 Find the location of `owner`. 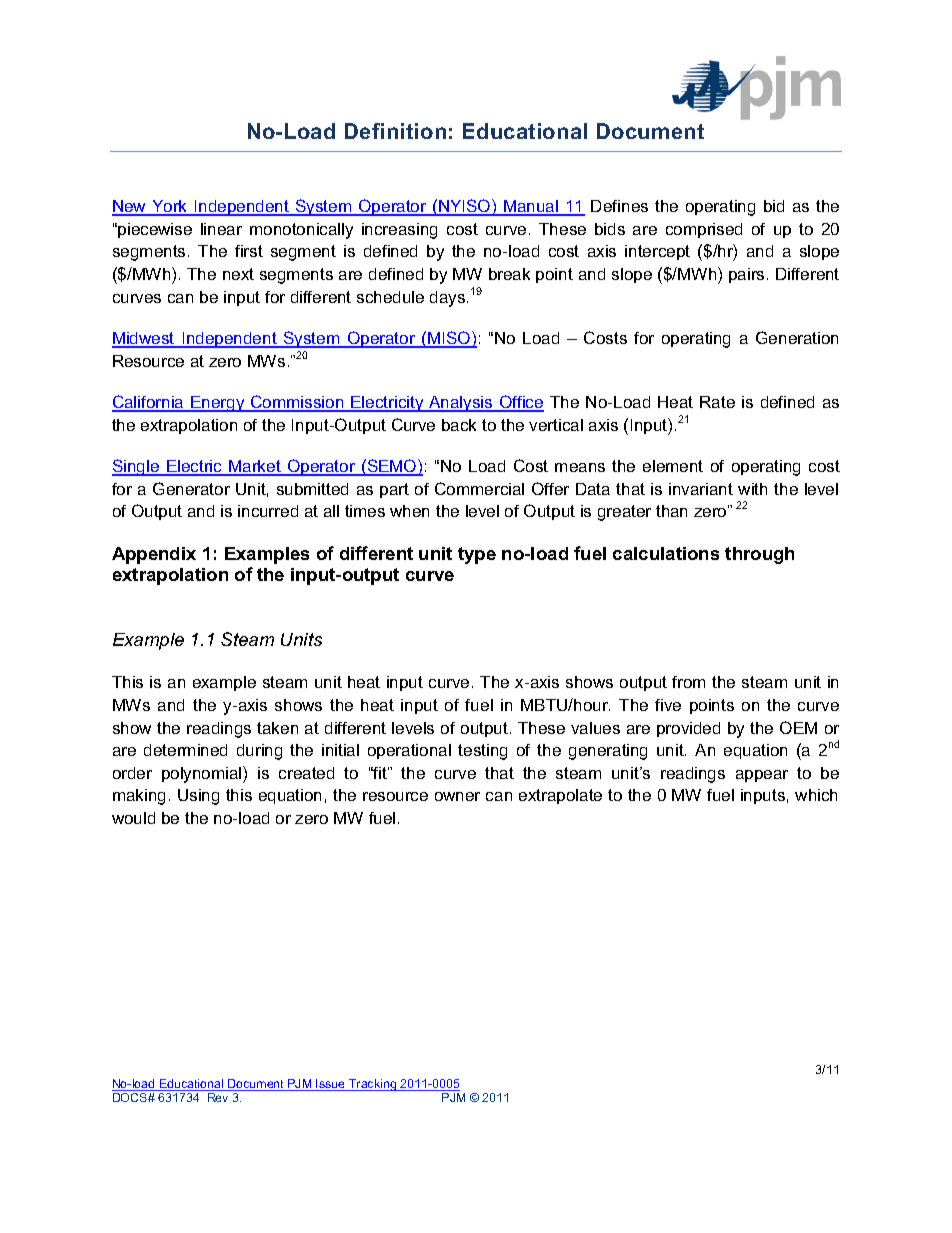

owner is located at coordinates (457, 796).
